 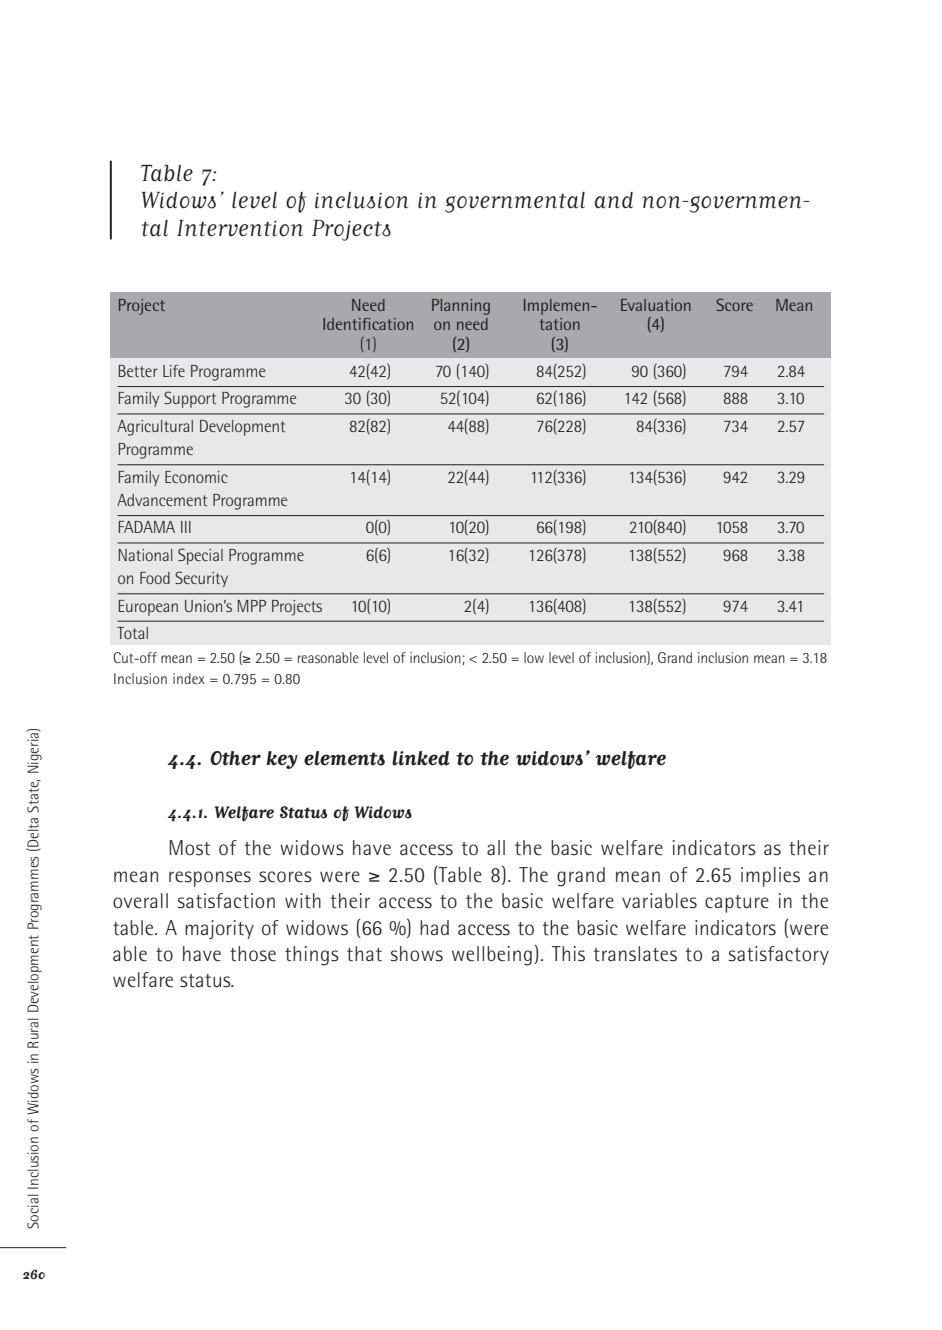 I want to click on had, so click(x=434, y=928).
